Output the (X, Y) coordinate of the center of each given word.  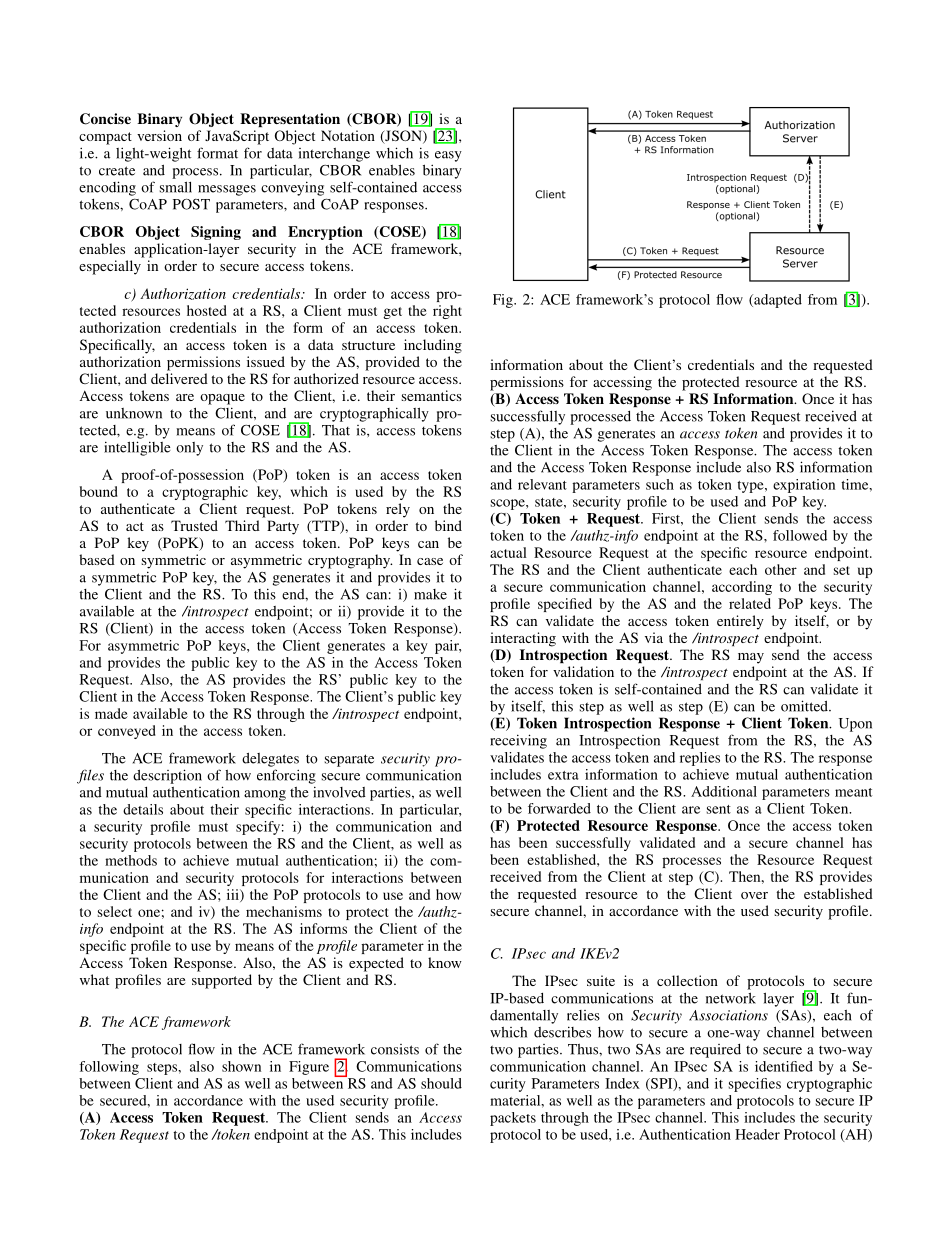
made (111, 713)
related (750, 603)
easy (448, 156)
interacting (523, 639)
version (159, 135)
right (447, 312)
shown (241, 1066)
